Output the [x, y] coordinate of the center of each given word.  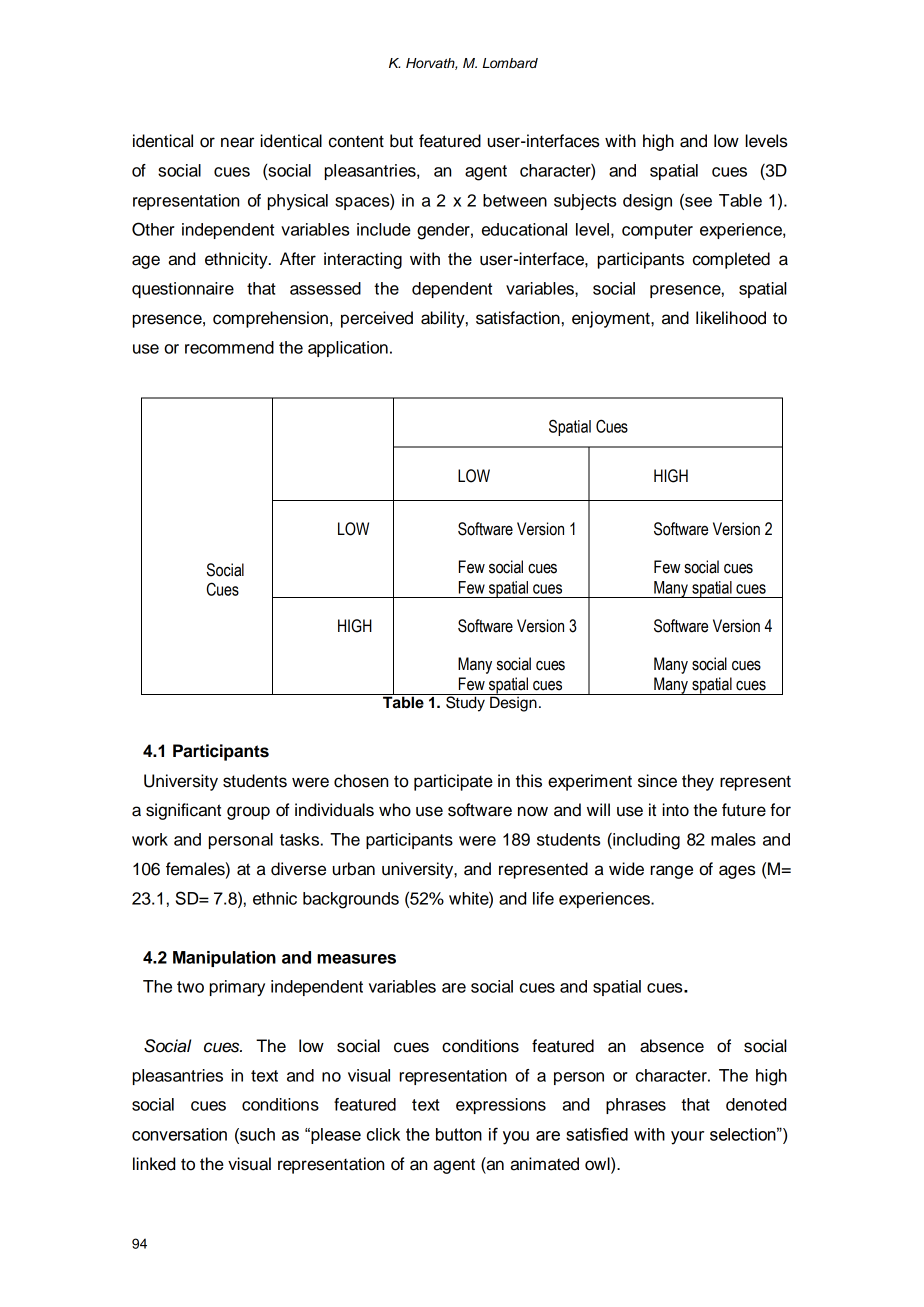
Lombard [510, 63]
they [698, 782]
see [697, 202]
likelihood [731, 318]
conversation [179, 1134]
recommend [229, 347]
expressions [501, 1106]
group [248, 813]
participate [453, 782]
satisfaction [518, 318]
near [237, 142]
